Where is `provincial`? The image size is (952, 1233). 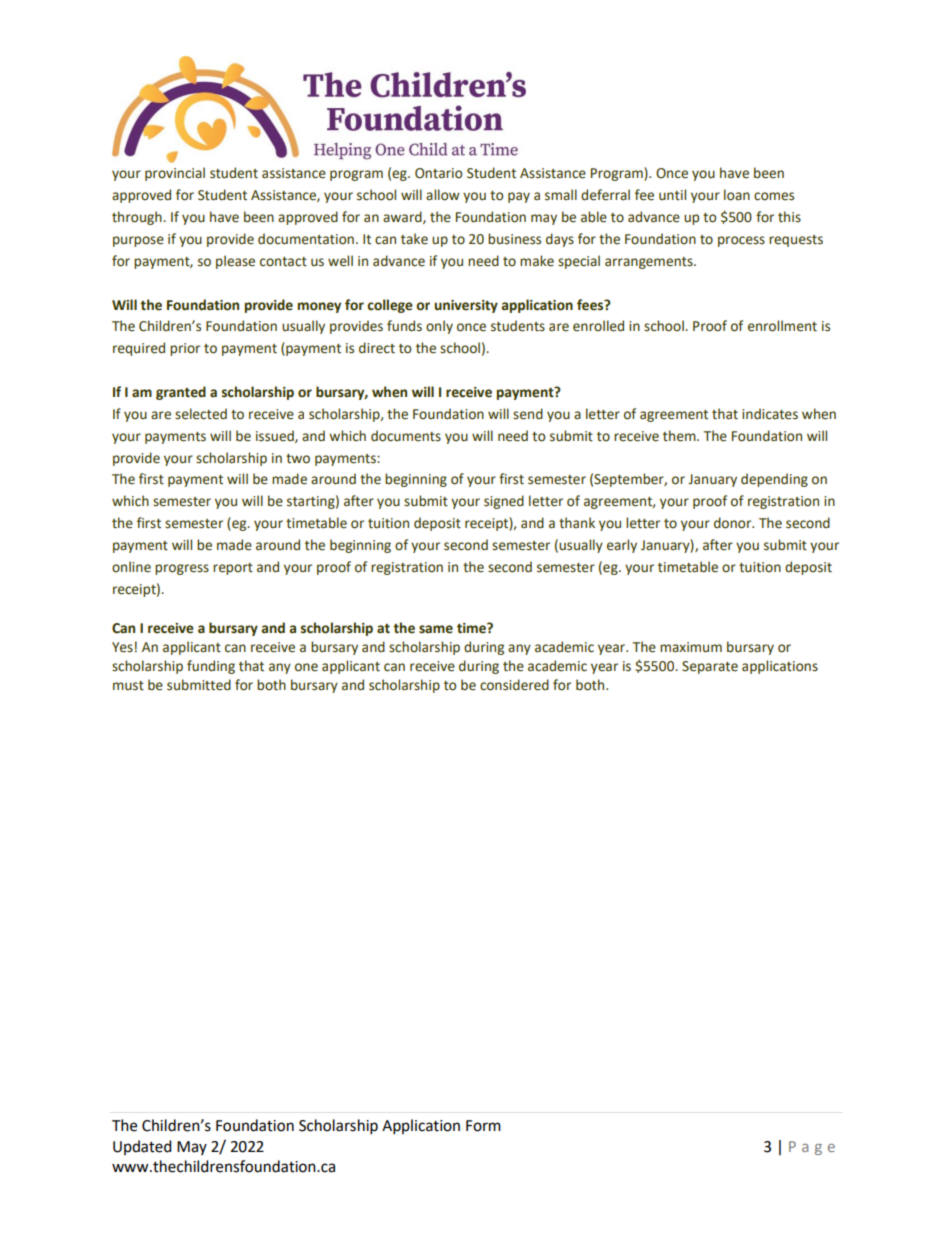
provincial is located at coordinates (175, 174).
